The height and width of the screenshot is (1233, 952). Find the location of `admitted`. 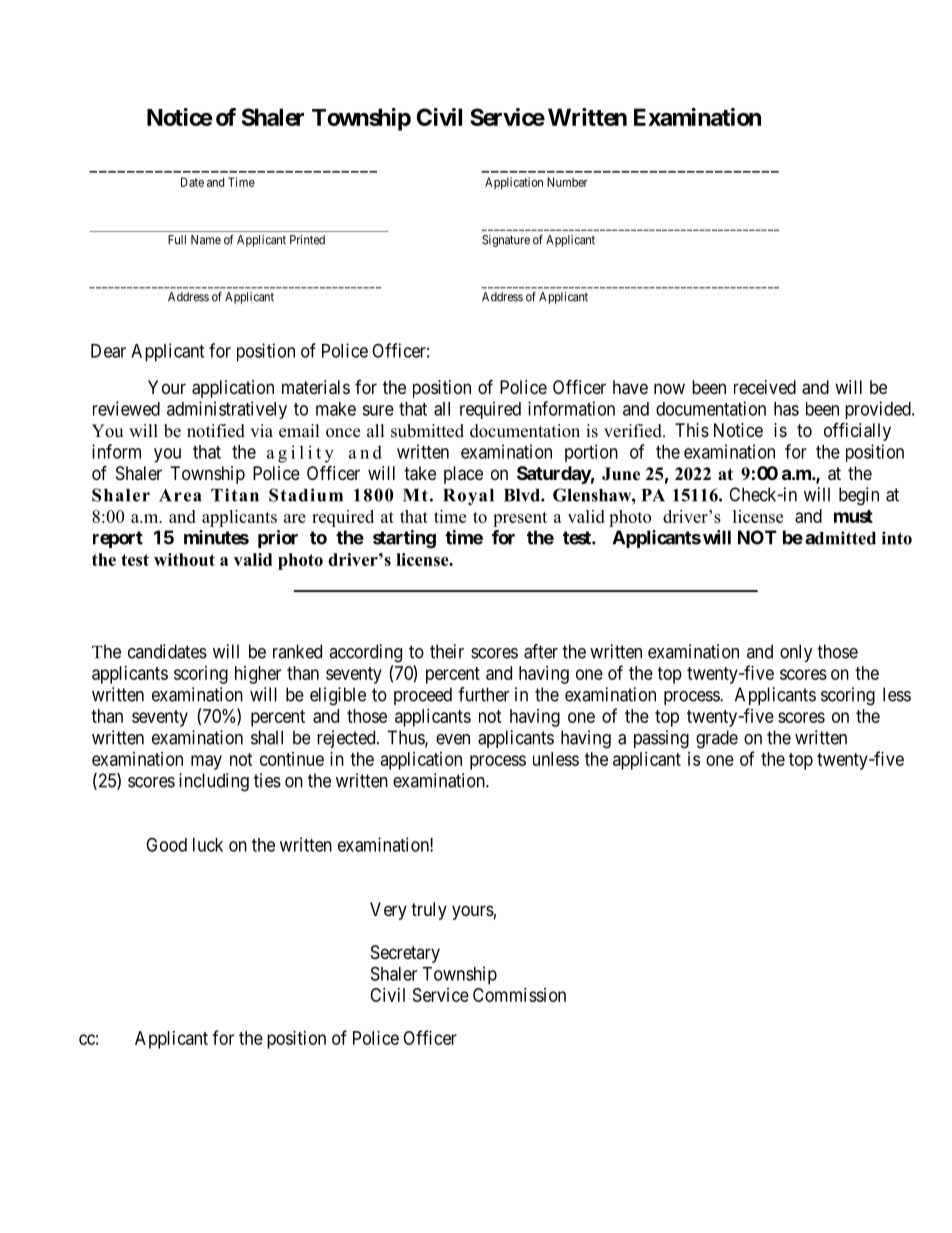

admitted is located at coordinates (840, 538).
